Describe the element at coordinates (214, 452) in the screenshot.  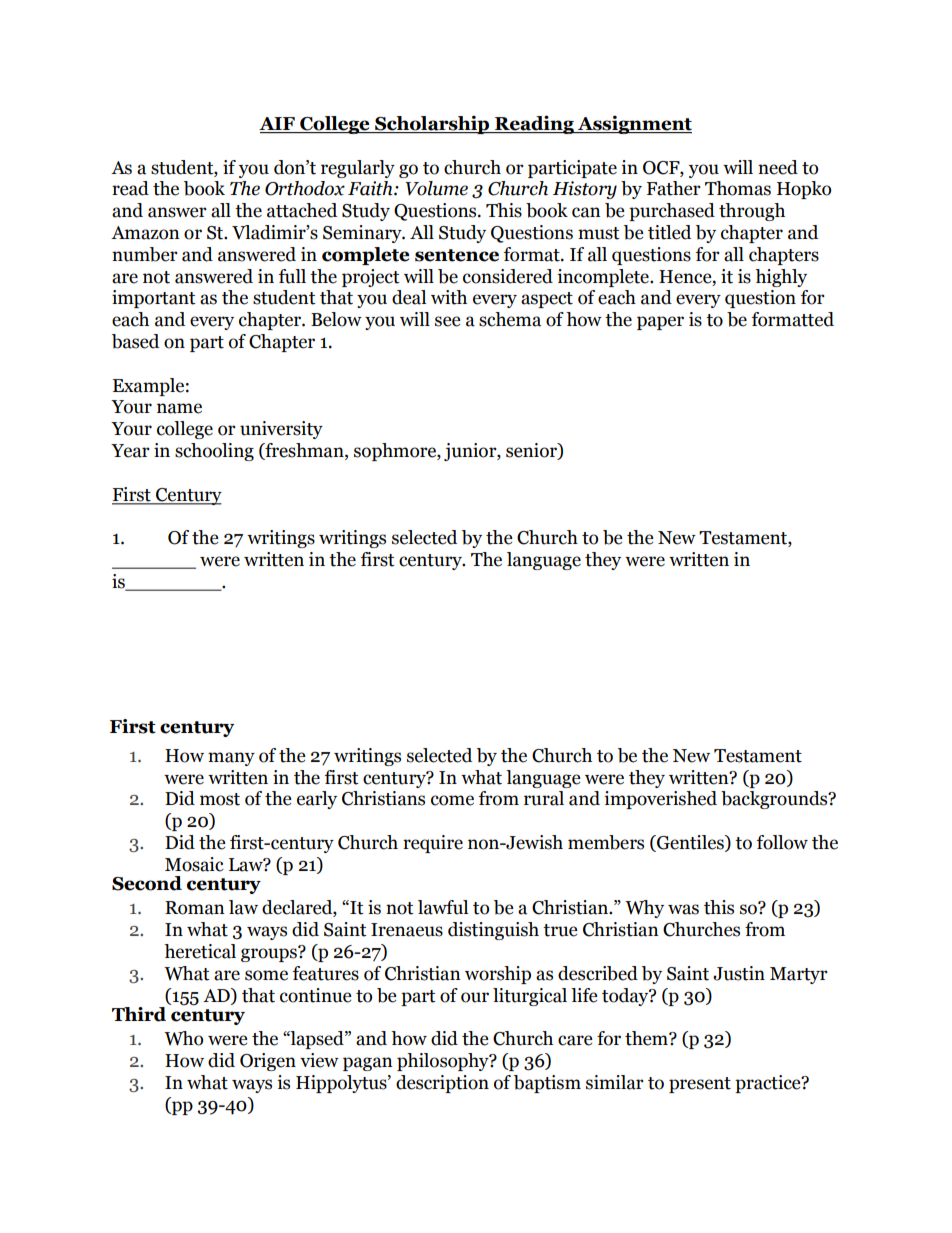
I see `schooling` at that location.
